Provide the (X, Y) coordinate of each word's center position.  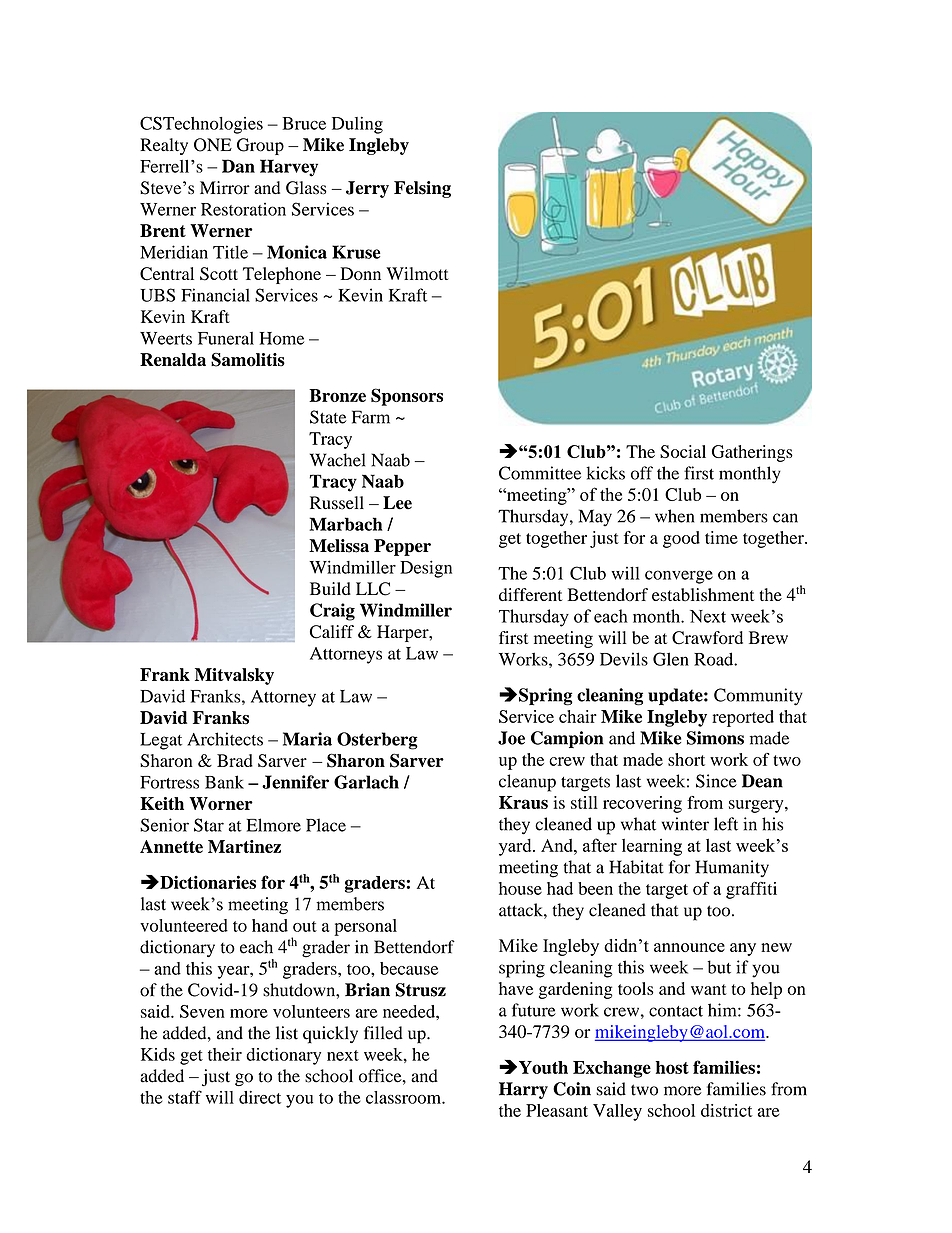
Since (716, 781)
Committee (540, 473)
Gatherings (752, 453)
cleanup (527, 783)
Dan (238, 166)
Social (683, 451)
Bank (224, 782)
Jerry (367, 189)
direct (260, 1097)
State (328, 417)
